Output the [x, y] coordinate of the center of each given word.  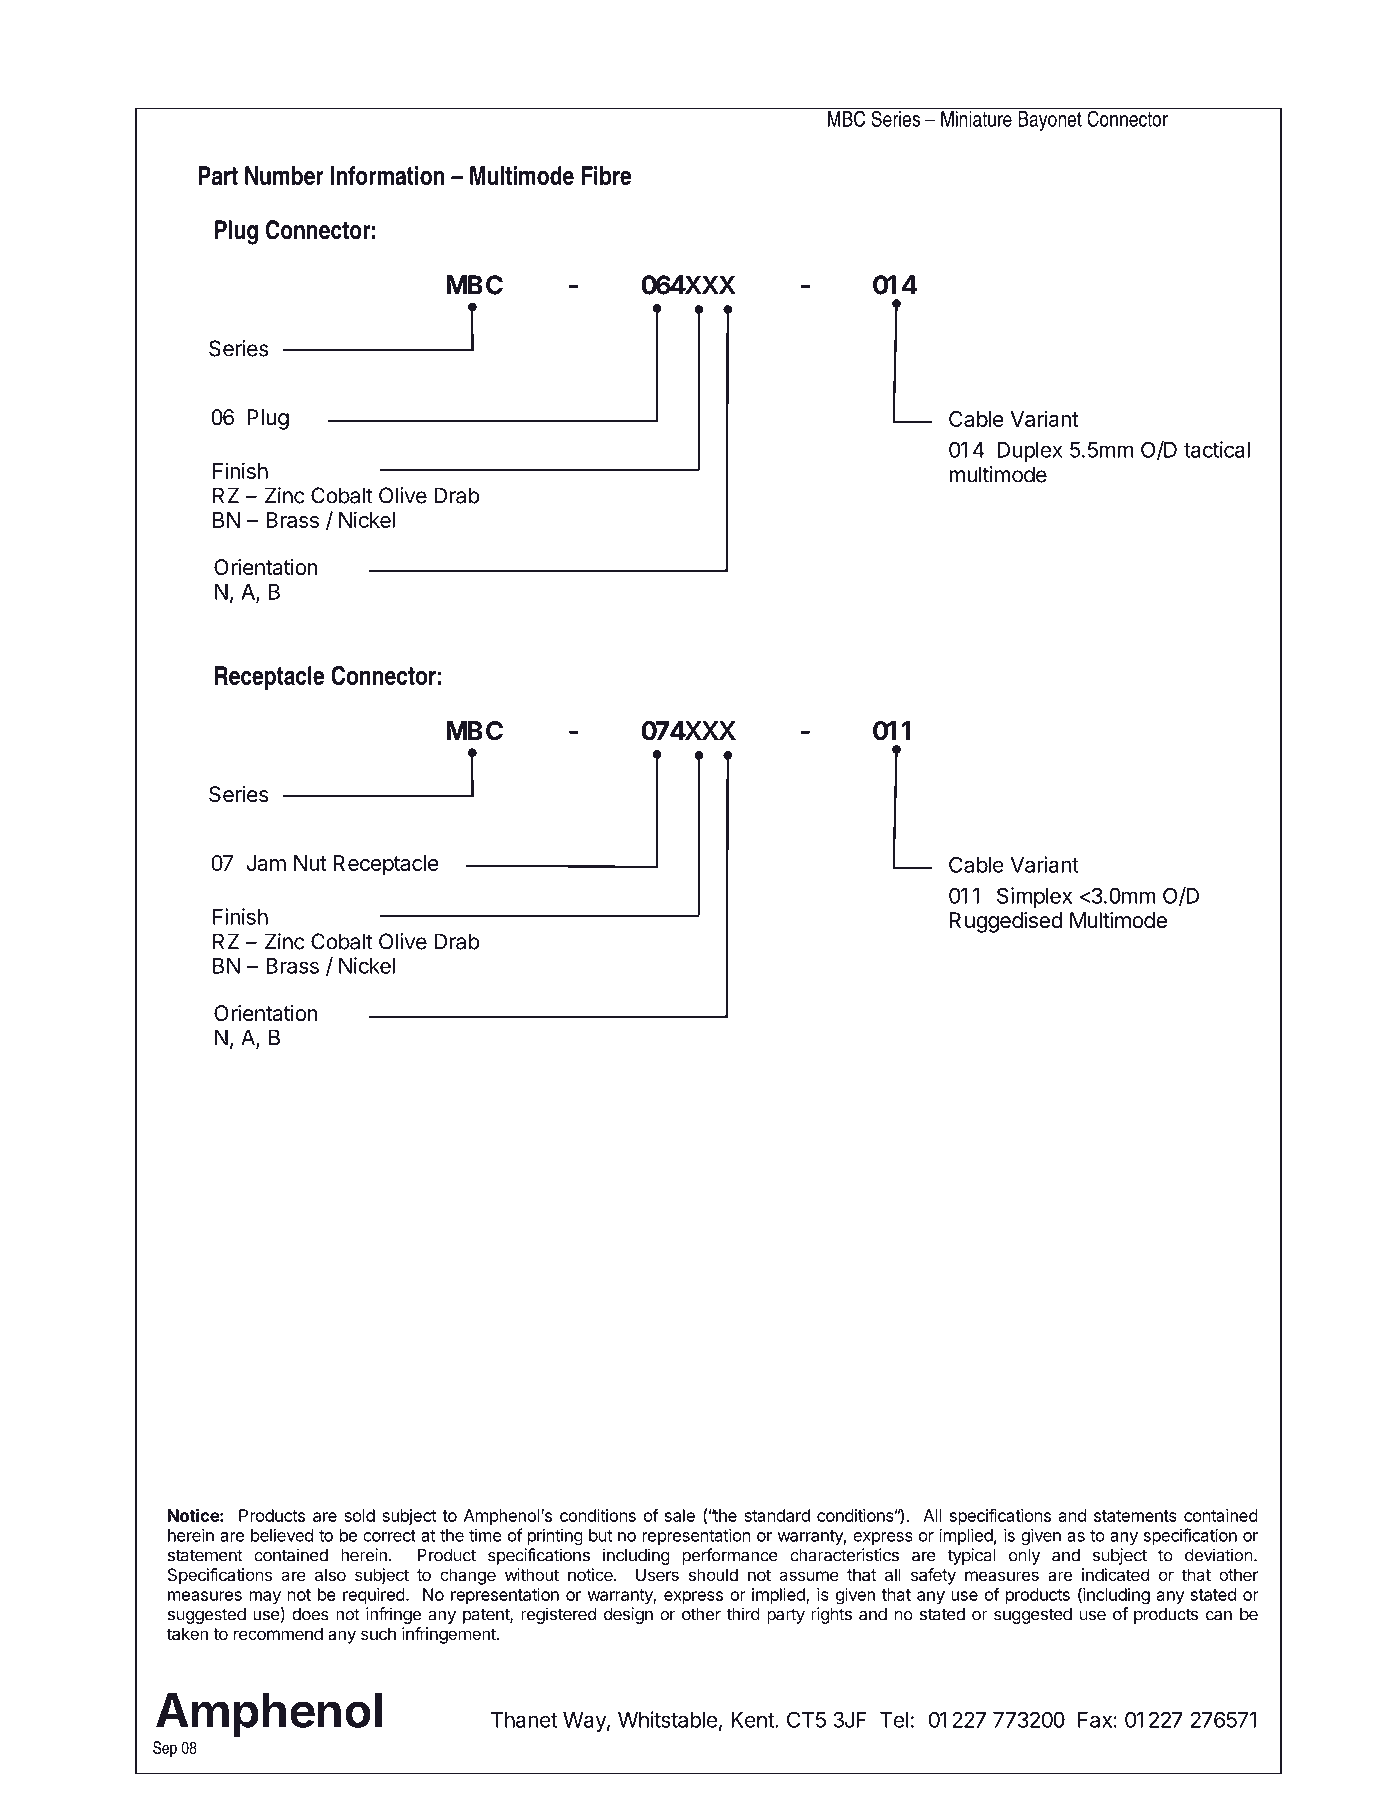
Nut [310, 863]
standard [777, 1515]
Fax [1096, 1720]
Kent [753, 1720]
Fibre [606, 175]
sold [359, 1515]
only [1024, 1557]
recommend [278, 1633]
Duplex [1029, 452]
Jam [266, 863]
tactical [1217, 449]
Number [284, 175]
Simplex [1034, 897]
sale [680, 1515]
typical [972, 1556]
